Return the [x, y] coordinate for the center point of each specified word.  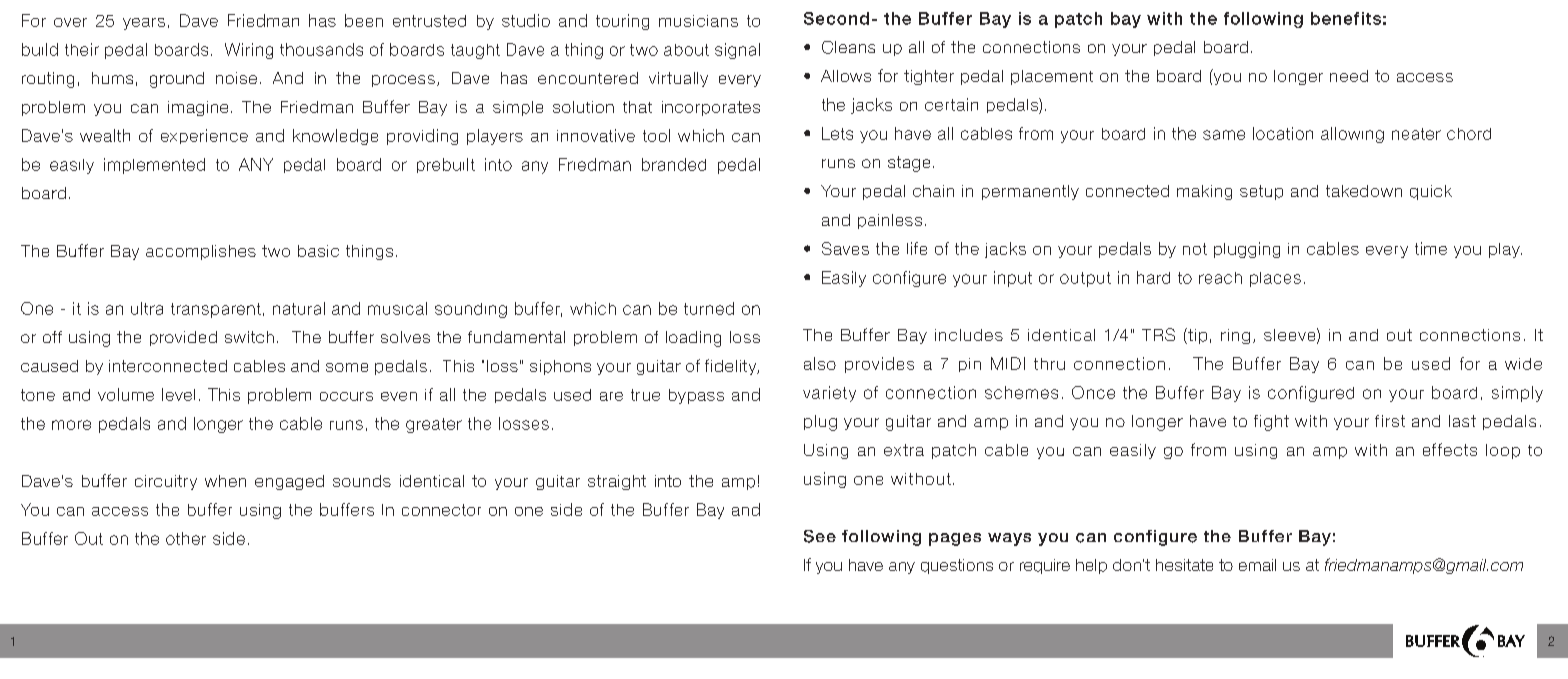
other [186, 538]
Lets [837, 133]
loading [693, 339]
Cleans [848, 47]
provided [183, 338]
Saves [845, 248]
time [1431, 248]
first [1390, 421]
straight [617, 482]
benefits [1346, 18]
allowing [1352, 135]
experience [204, 136]
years [144, 24]
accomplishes [201, 252]
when [225, 481]
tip [1196, 336]
